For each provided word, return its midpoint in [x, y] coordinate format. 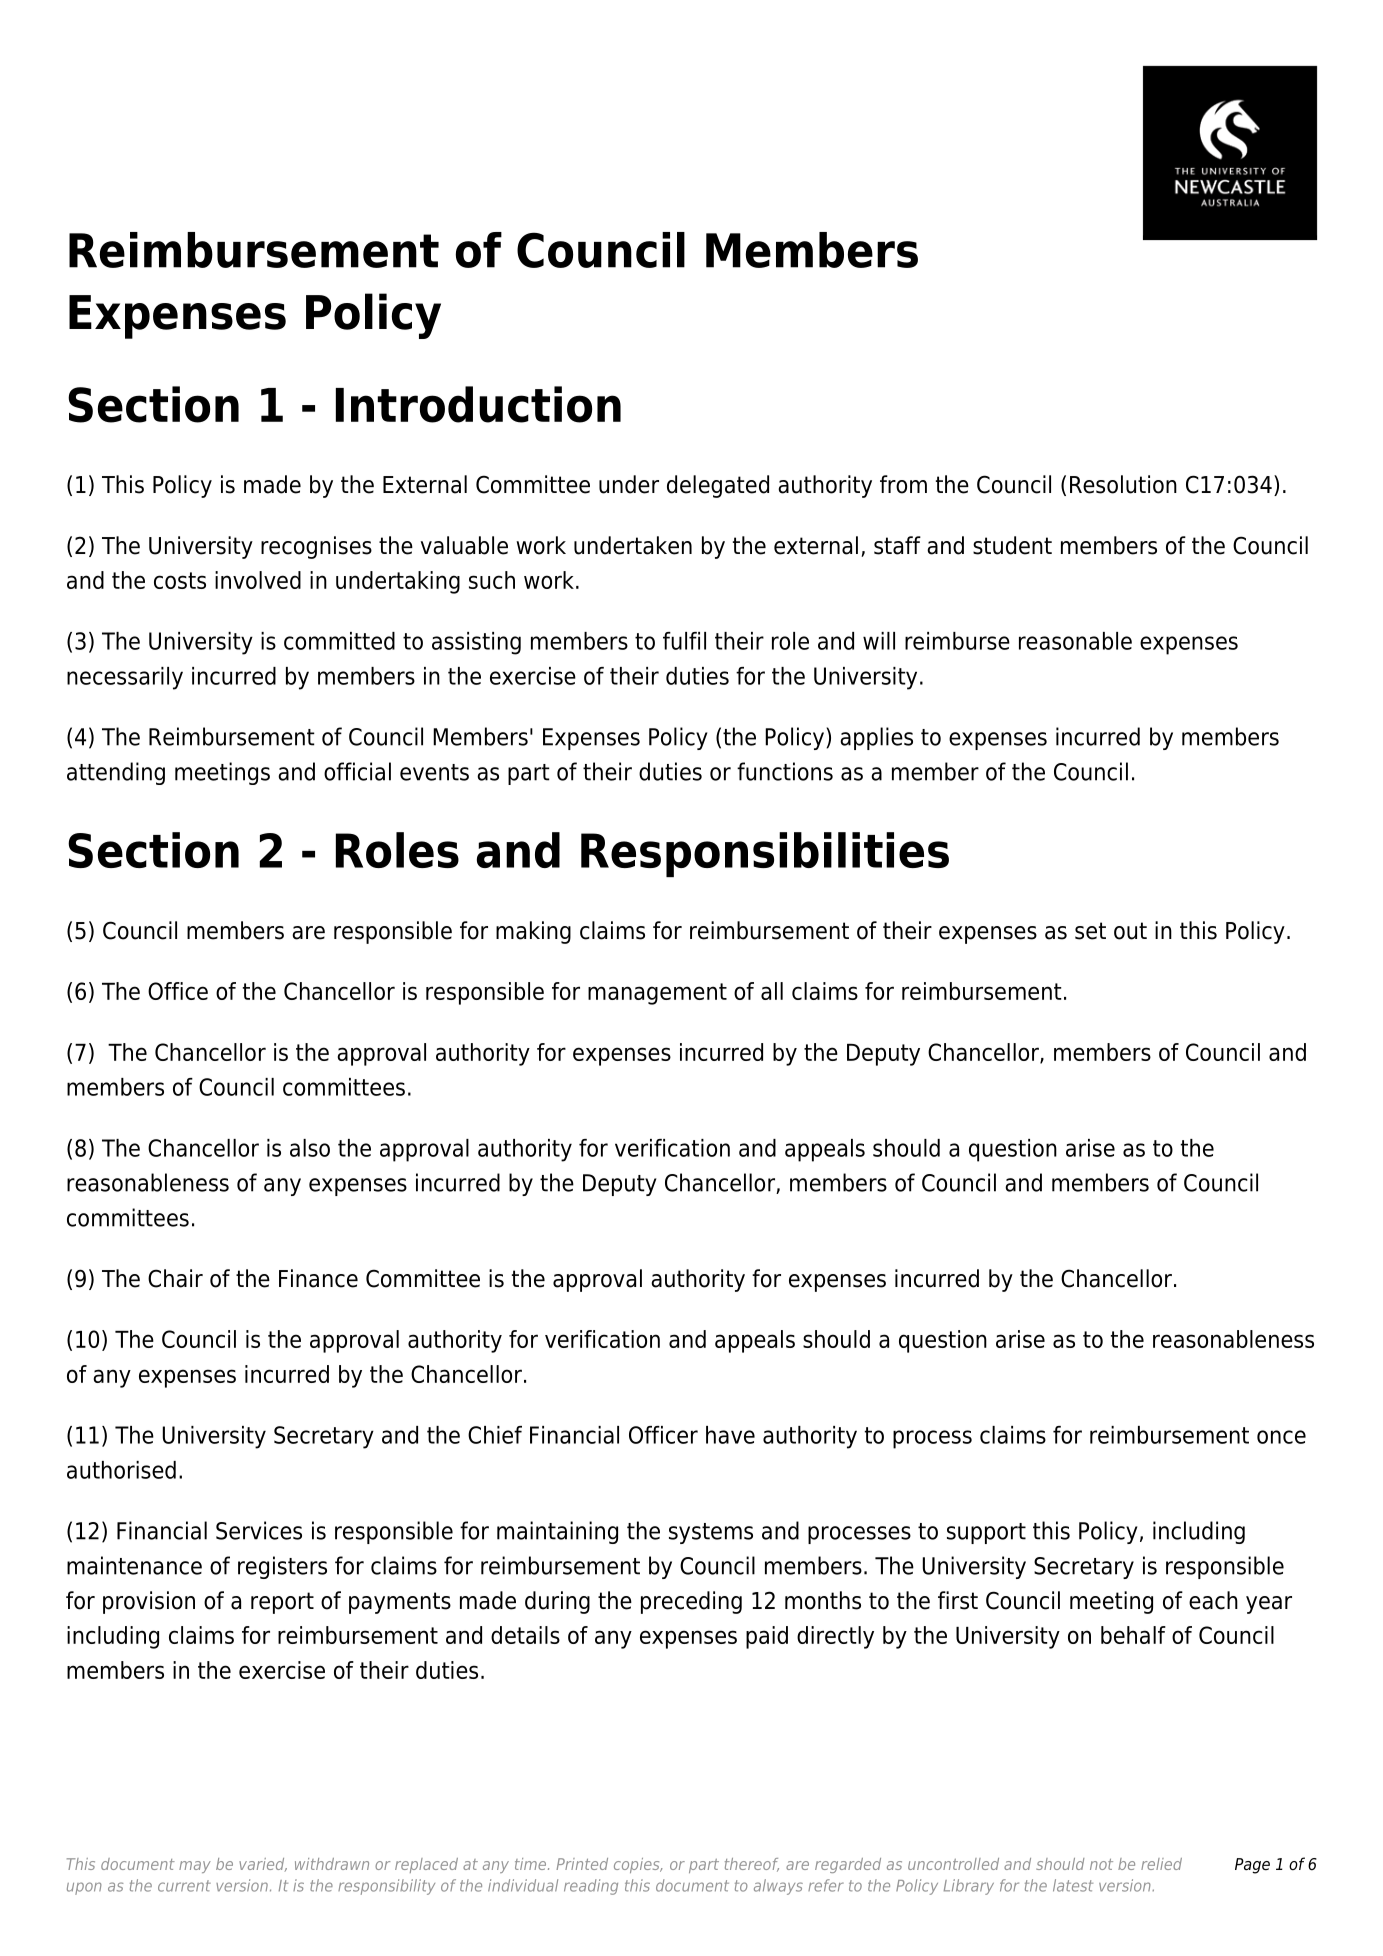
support [986, 1533]
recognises [316, 547]
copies [638, 1865]
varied [263, 1864]
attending [116, 773]
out [1130, 931]
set [1090, 931]
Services [259, 1530]
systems [711, 1533]
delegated [718, 486]
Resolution [1123, 484]
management [657, 994]
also [310, 1148]
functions [785, 771]
